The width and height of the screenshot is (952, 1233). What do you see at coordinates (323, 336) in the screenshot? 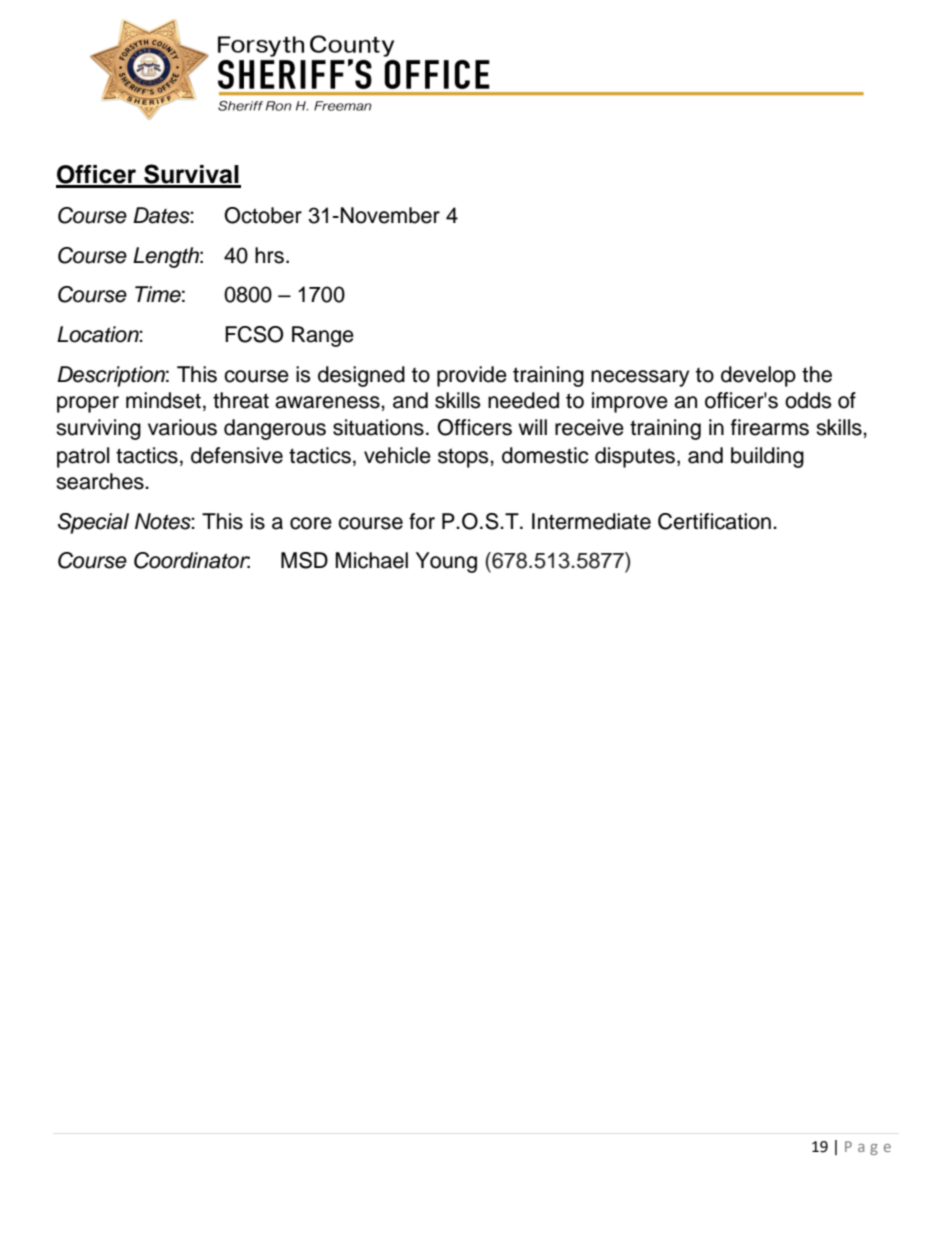
I see `Range` at bounding box center [323, 336].
